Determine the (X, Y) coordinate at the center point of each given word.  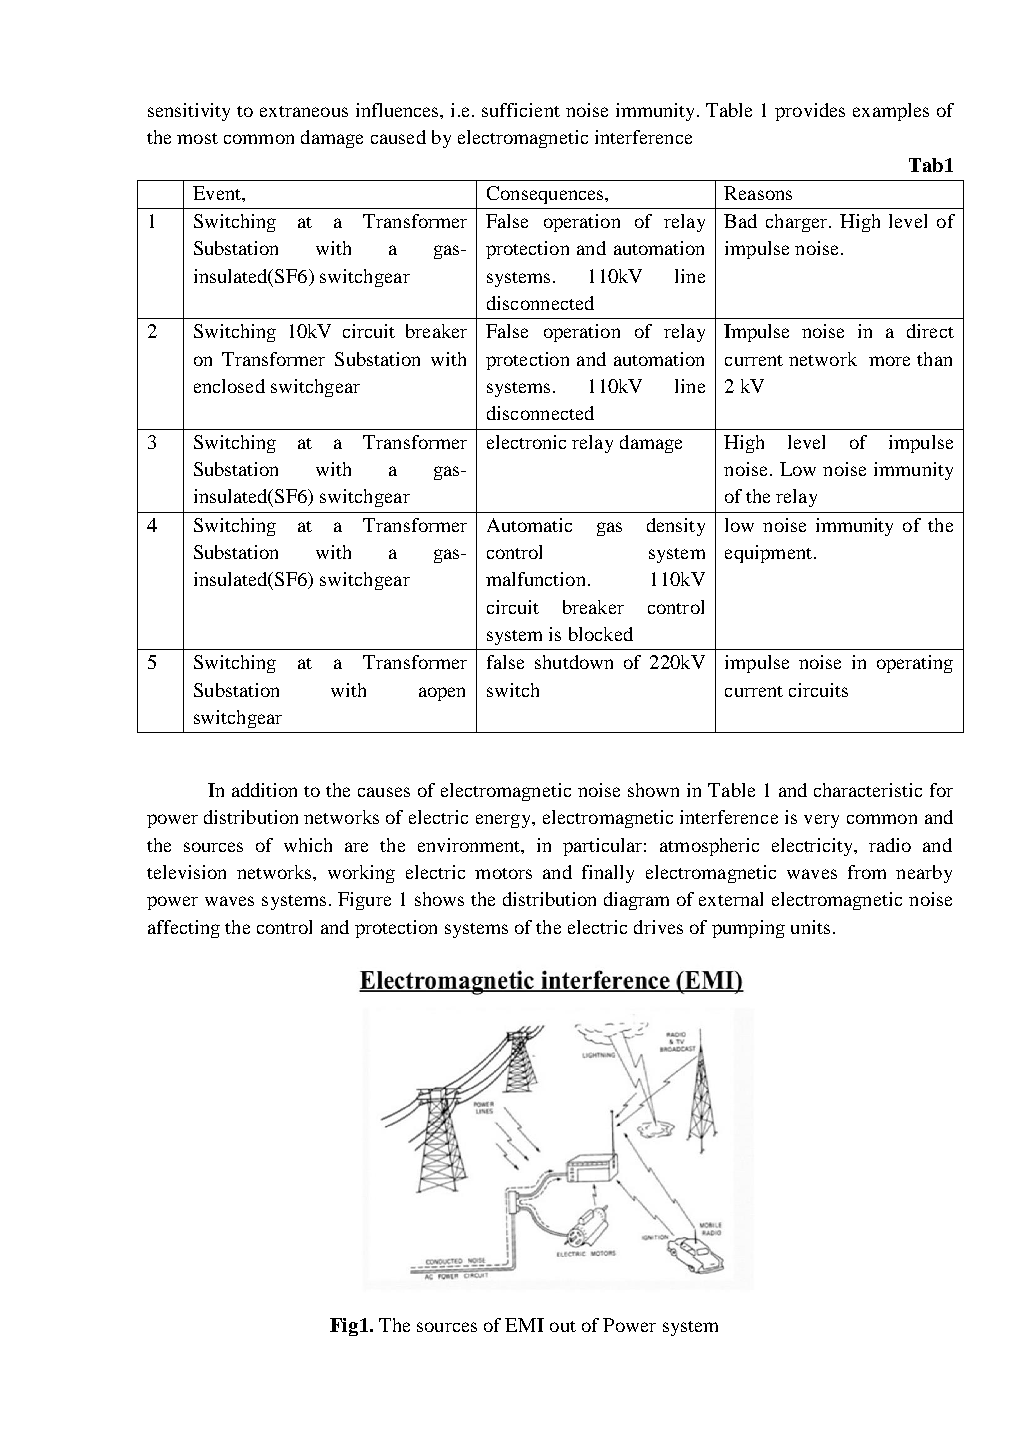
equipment (768, 554)
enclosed (229, 386)
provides (810, 112)
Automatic (529, 525)
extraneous (304, 111)
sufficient (521, 110)
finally (608, 874)
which (308, 845)
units (810, 927)
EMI (524, 1325)
